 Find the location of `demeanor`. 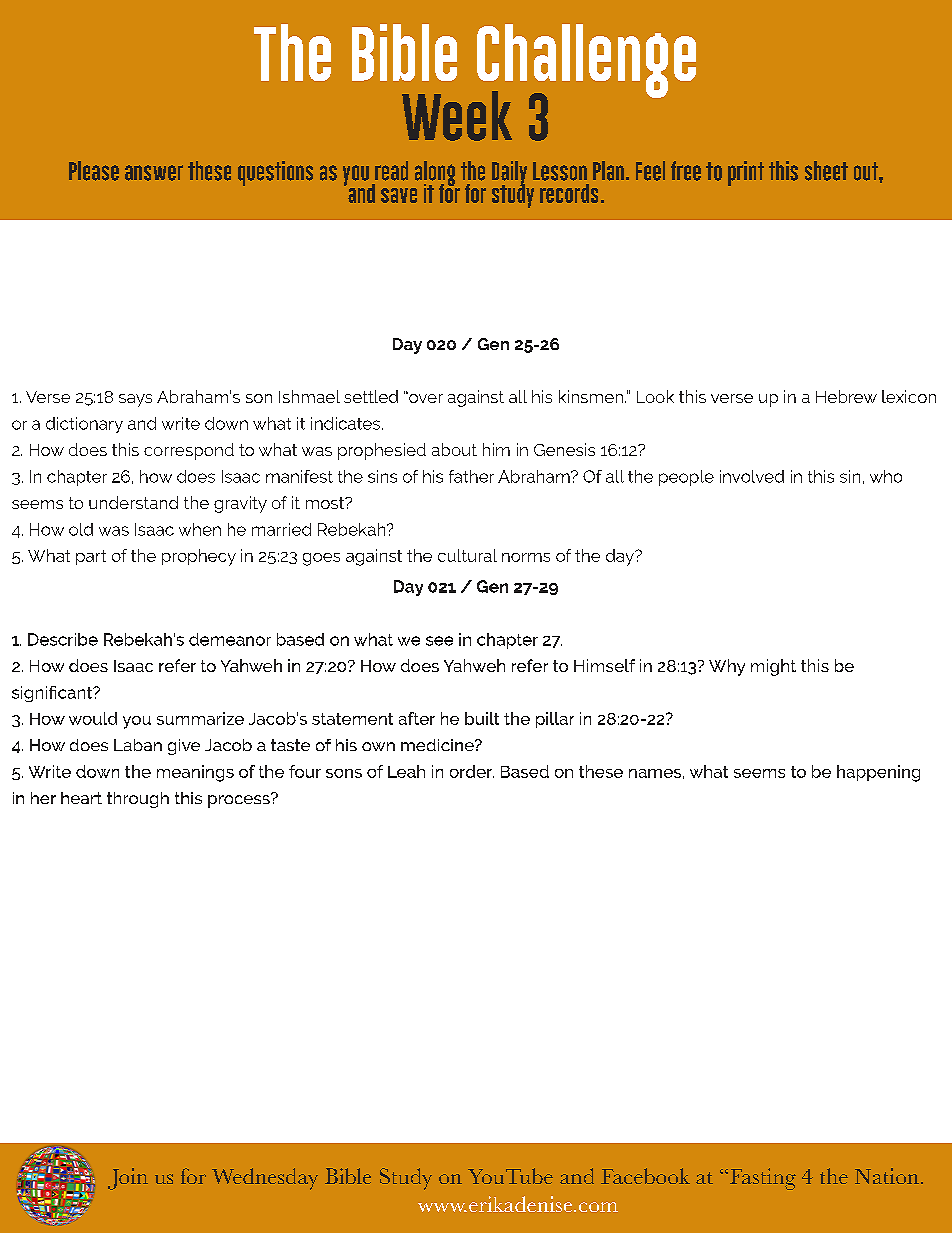

demeanor is located at coordinates (230, 639).
